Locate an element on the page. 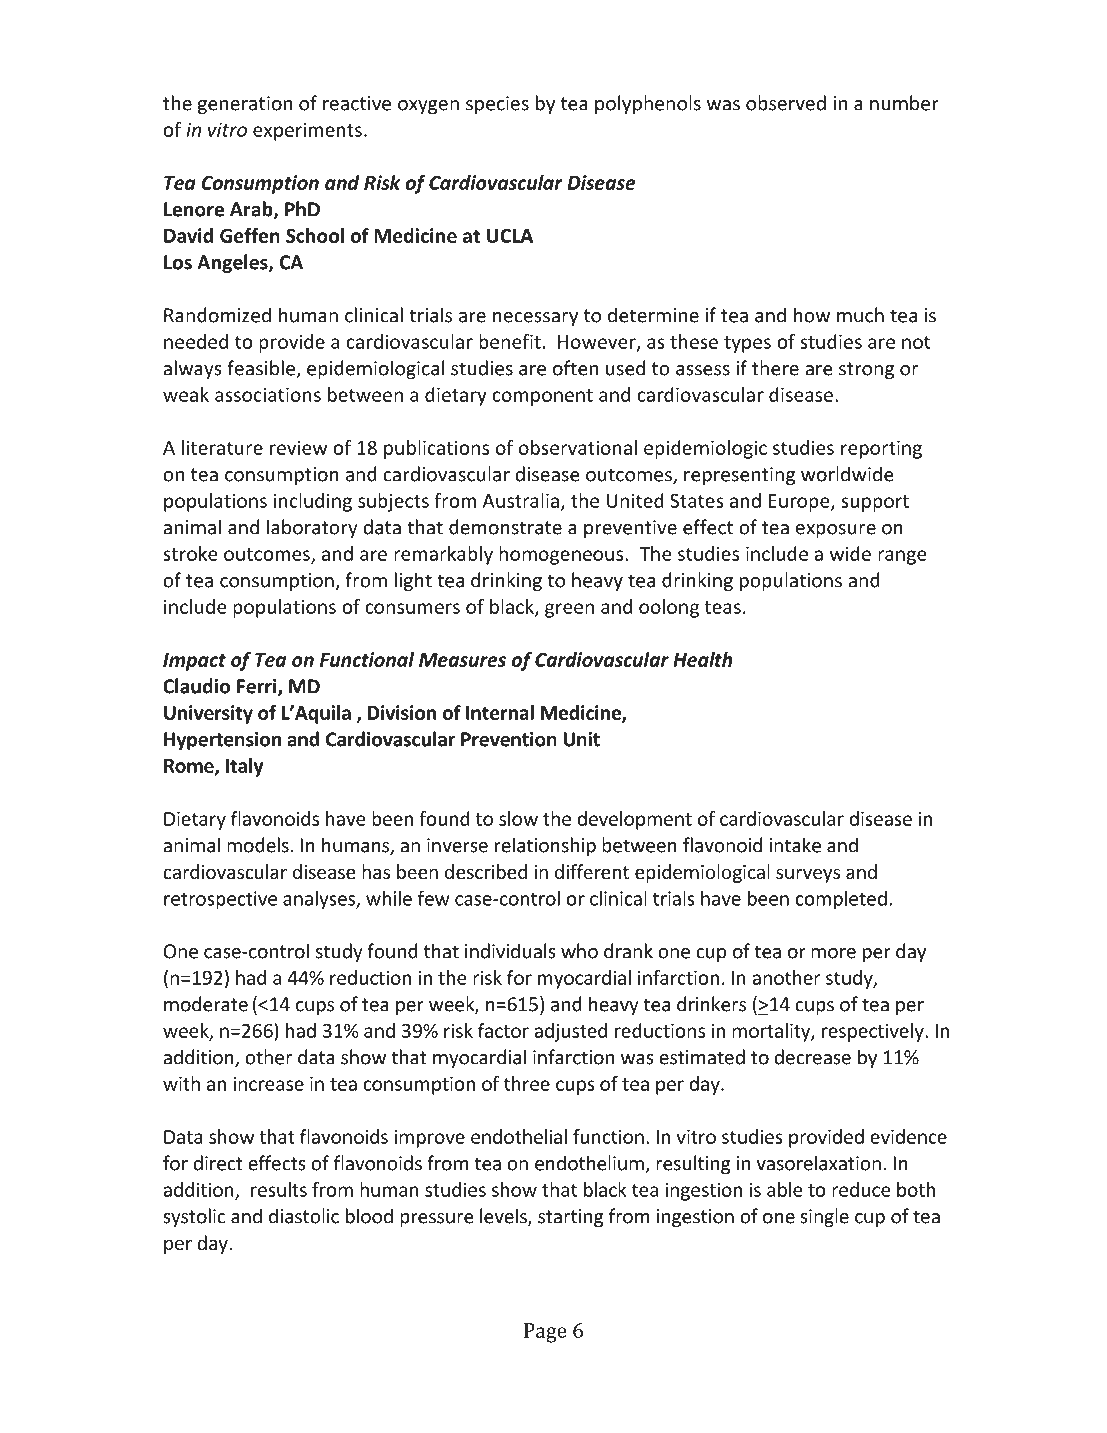 The width and height of the page is (1107, 1433). species is located at coordinates (497, 105).
